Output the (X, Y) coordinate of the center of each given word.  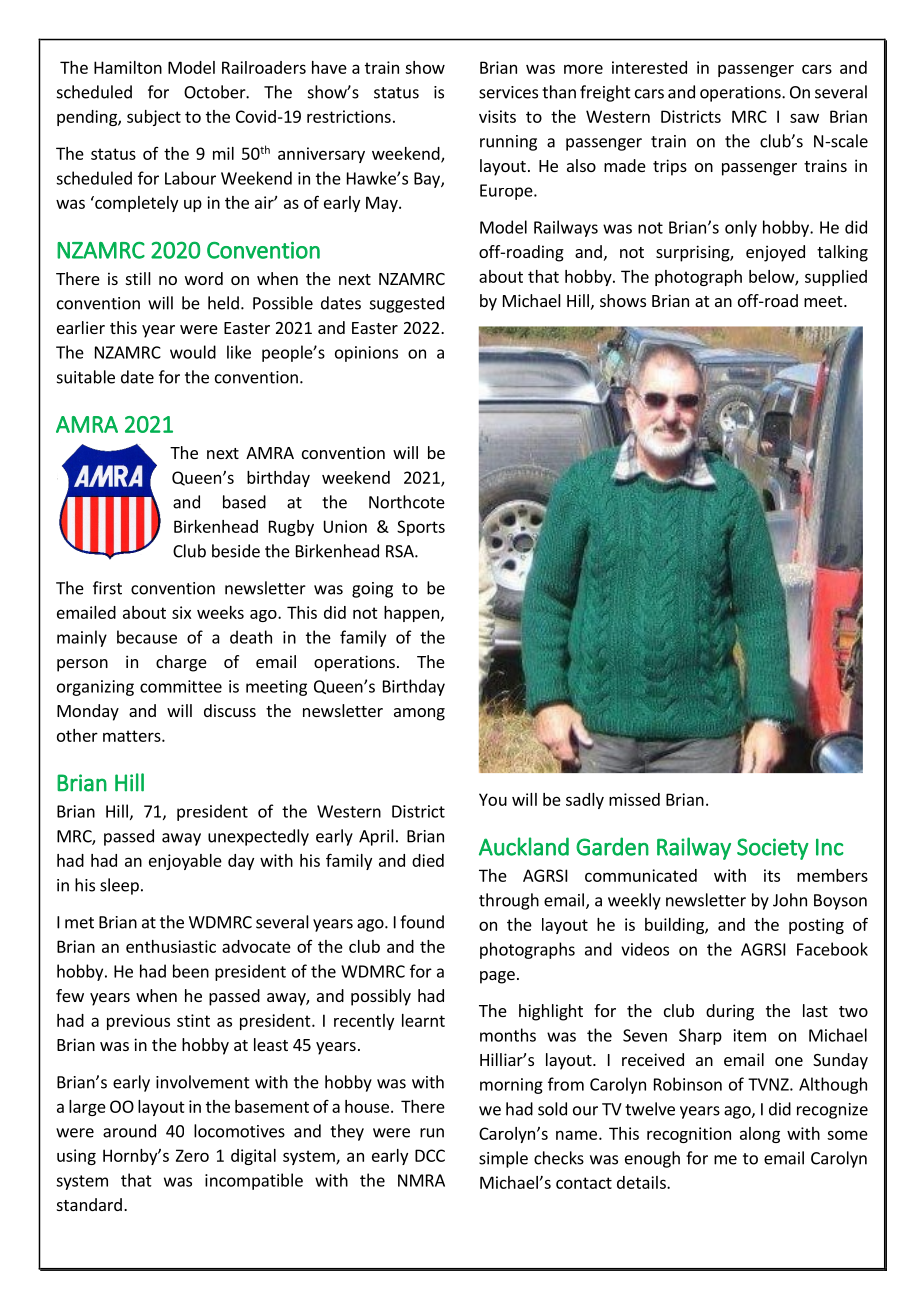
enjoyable (185, 862)
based (244, 502)
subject (154, 118)
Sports (421, 528)
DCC (430, 1155)
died (428, 860)
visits (497, 116)
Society (773, 849)
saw (804, 118)
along (760, 1135)
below (772, 277)
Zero (192, 1155)
